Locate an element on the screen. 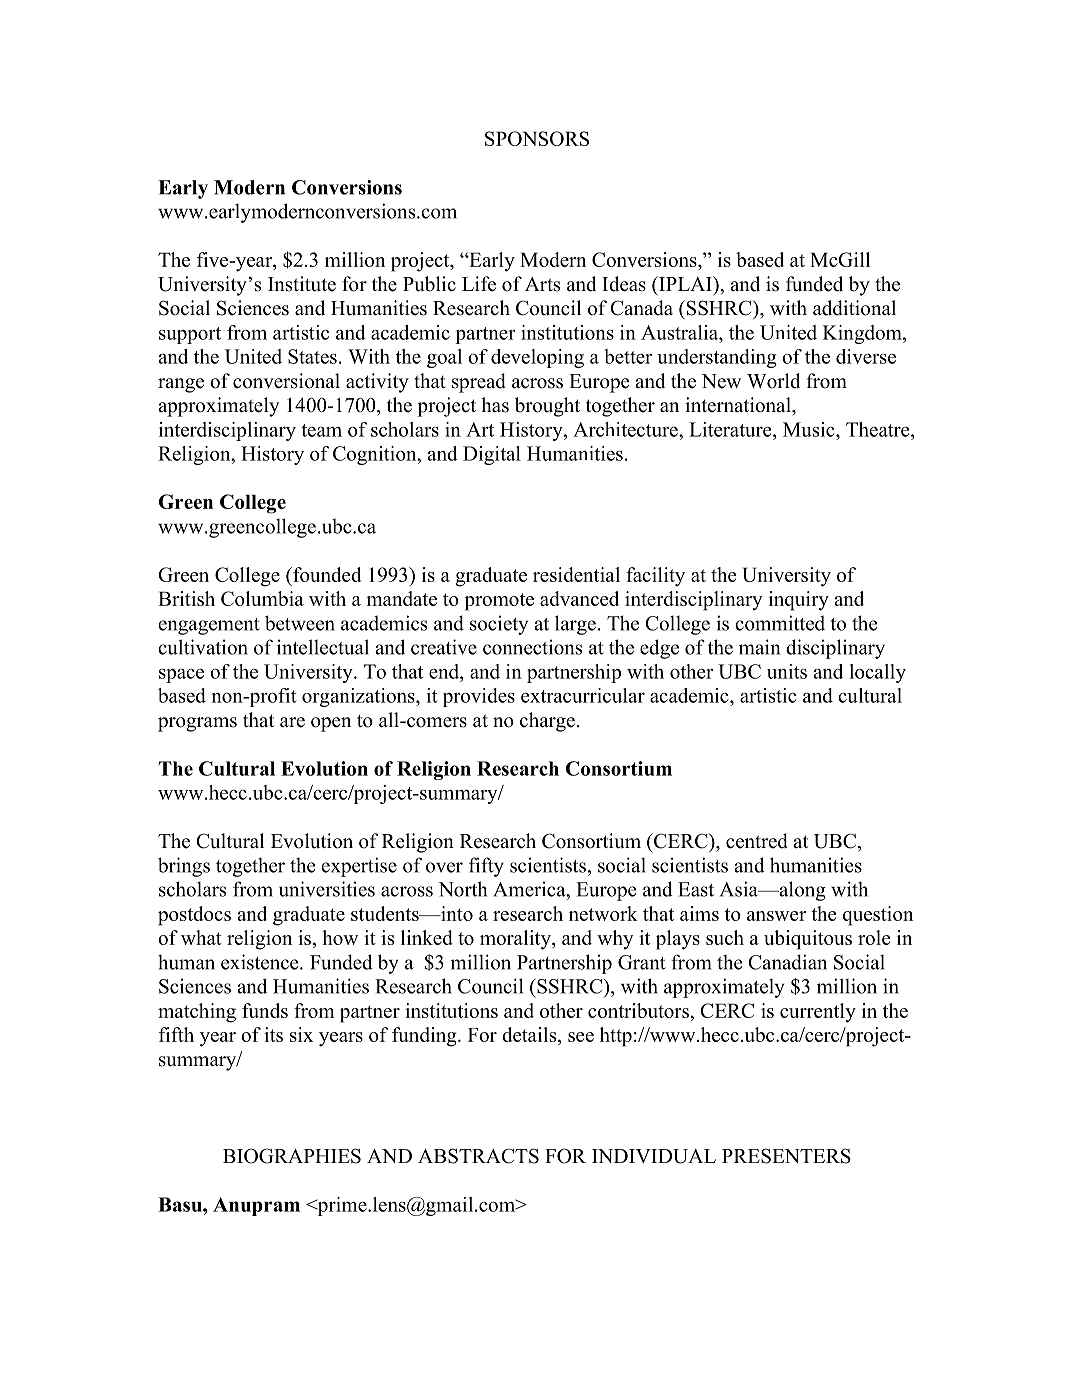 The image size is (1074, 1390). SPONSORS is located at coordinates (537, 138).
